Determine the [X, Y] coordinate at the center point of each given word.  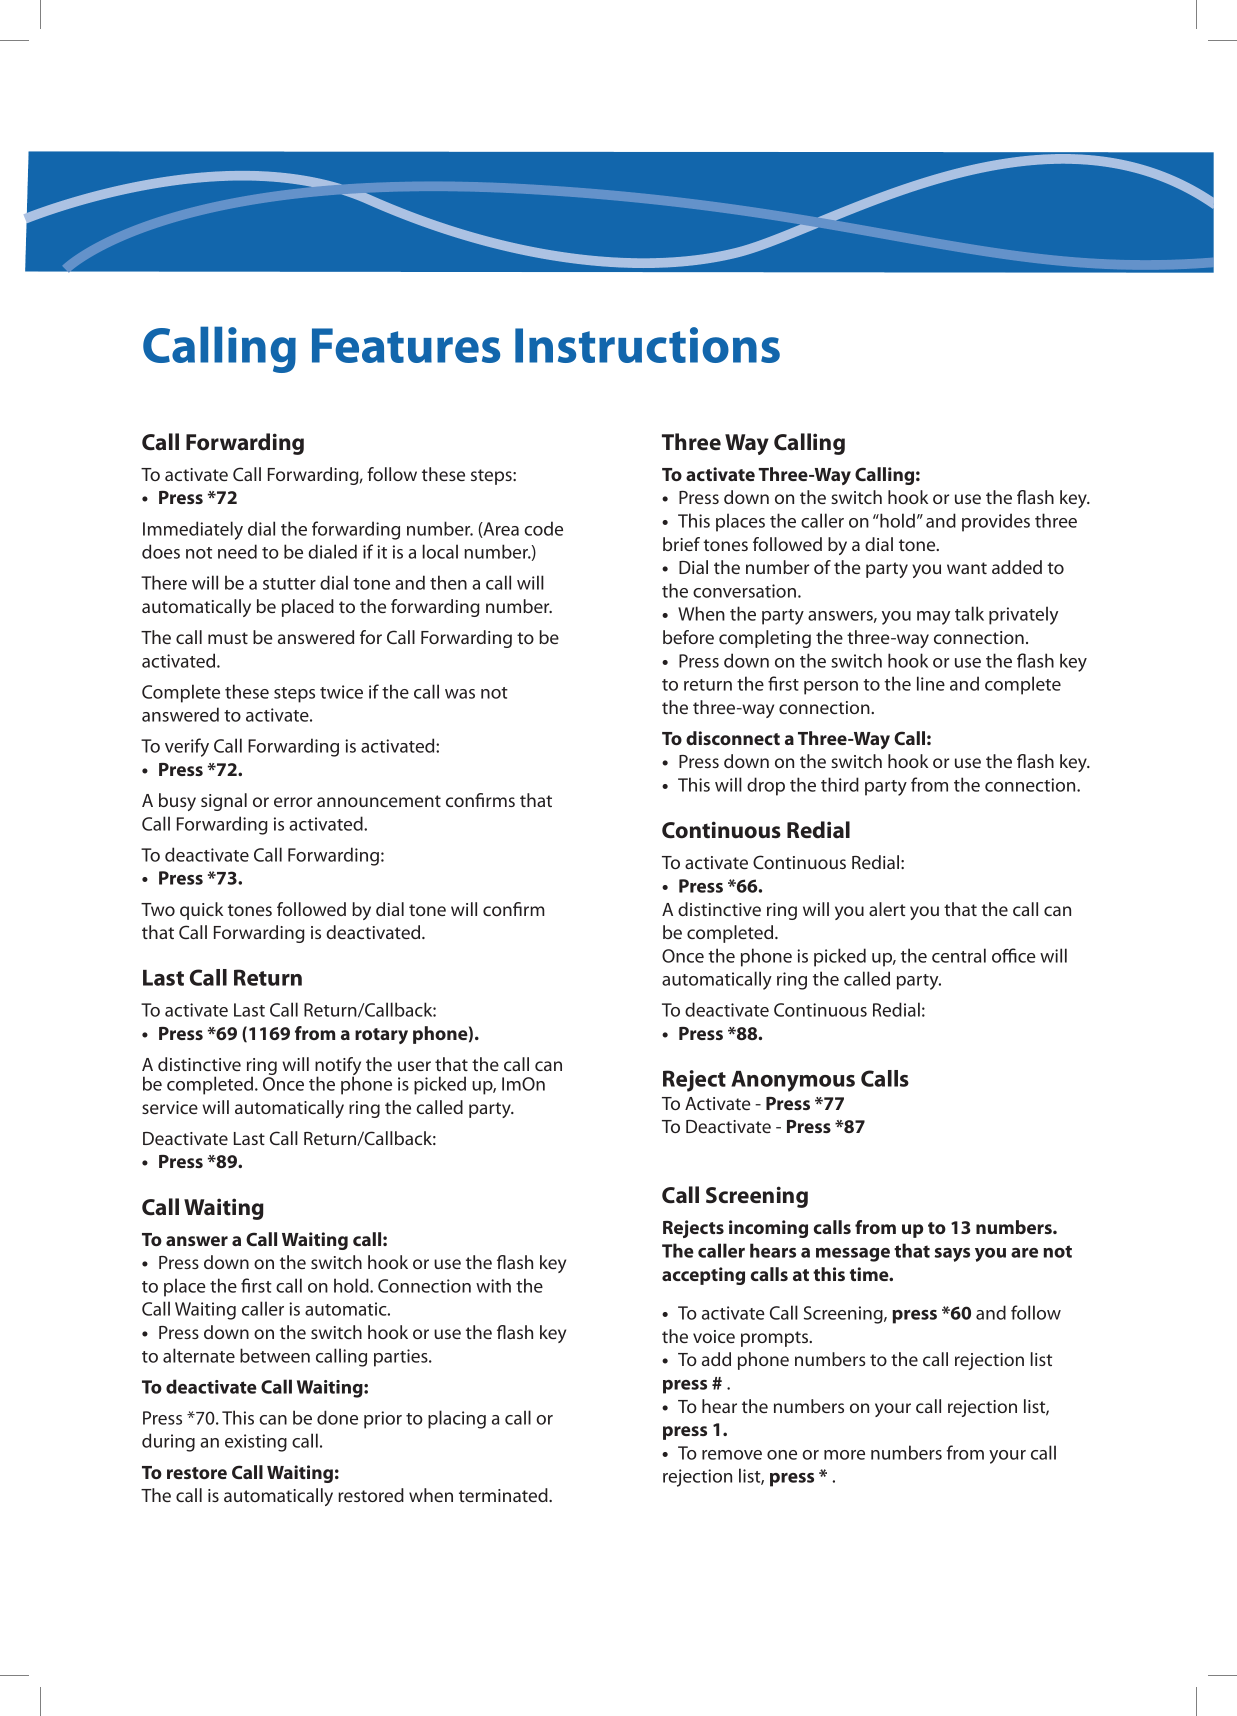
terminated [504, 1495]
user [414, 1066]
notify [338, 1067]
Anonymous [793, 1081]
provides [996, 522]
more [844, 1455]
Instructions [647, 345]
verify [187, 747]
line [931, 683]
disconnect [733, 738]
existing [256, 1443]
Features [406, 345]
